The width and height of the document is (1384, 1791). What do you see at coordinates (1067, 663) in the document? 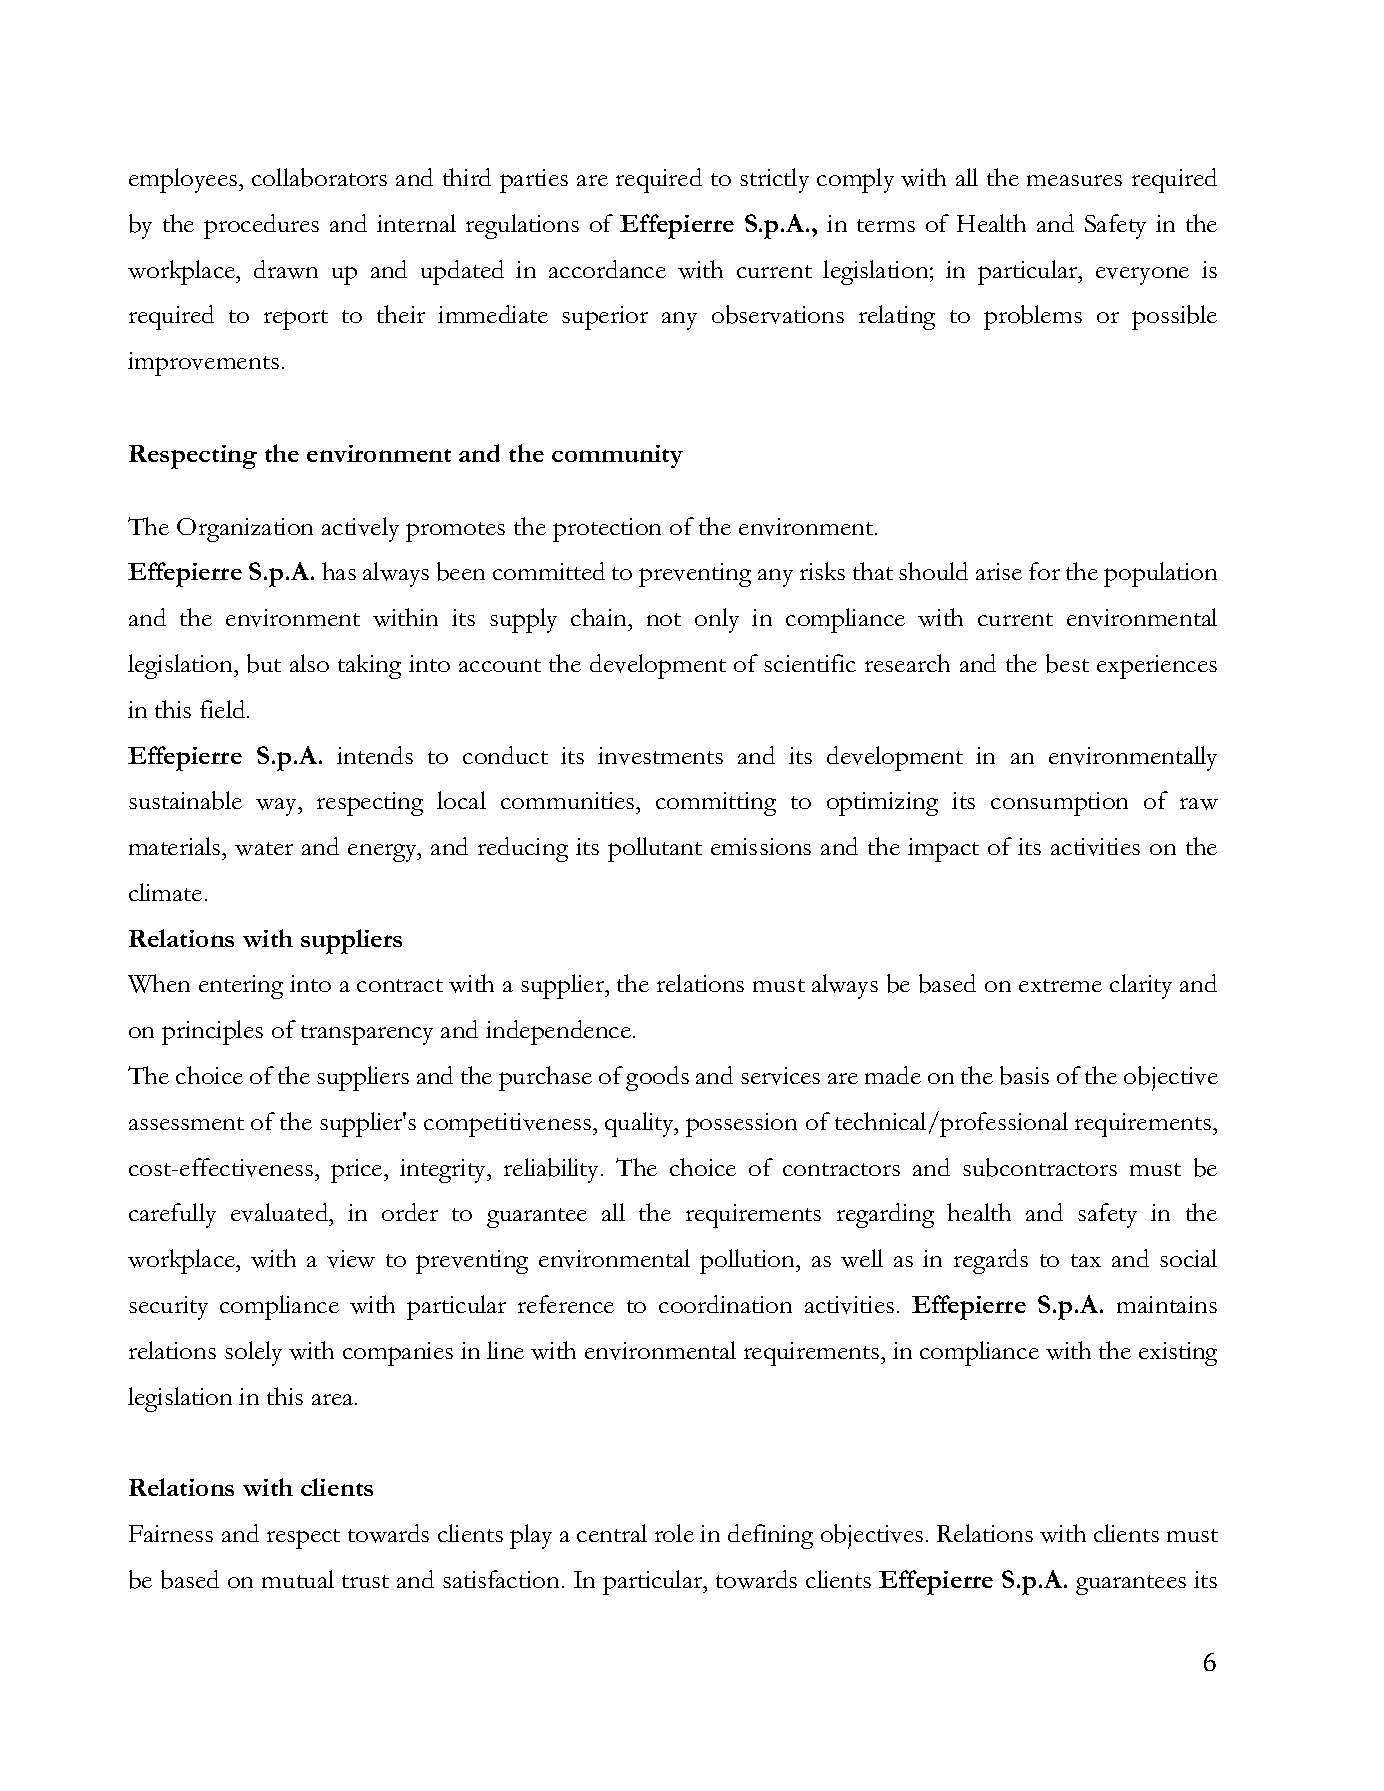
I see `best` at bounding box center [1067, 663].
